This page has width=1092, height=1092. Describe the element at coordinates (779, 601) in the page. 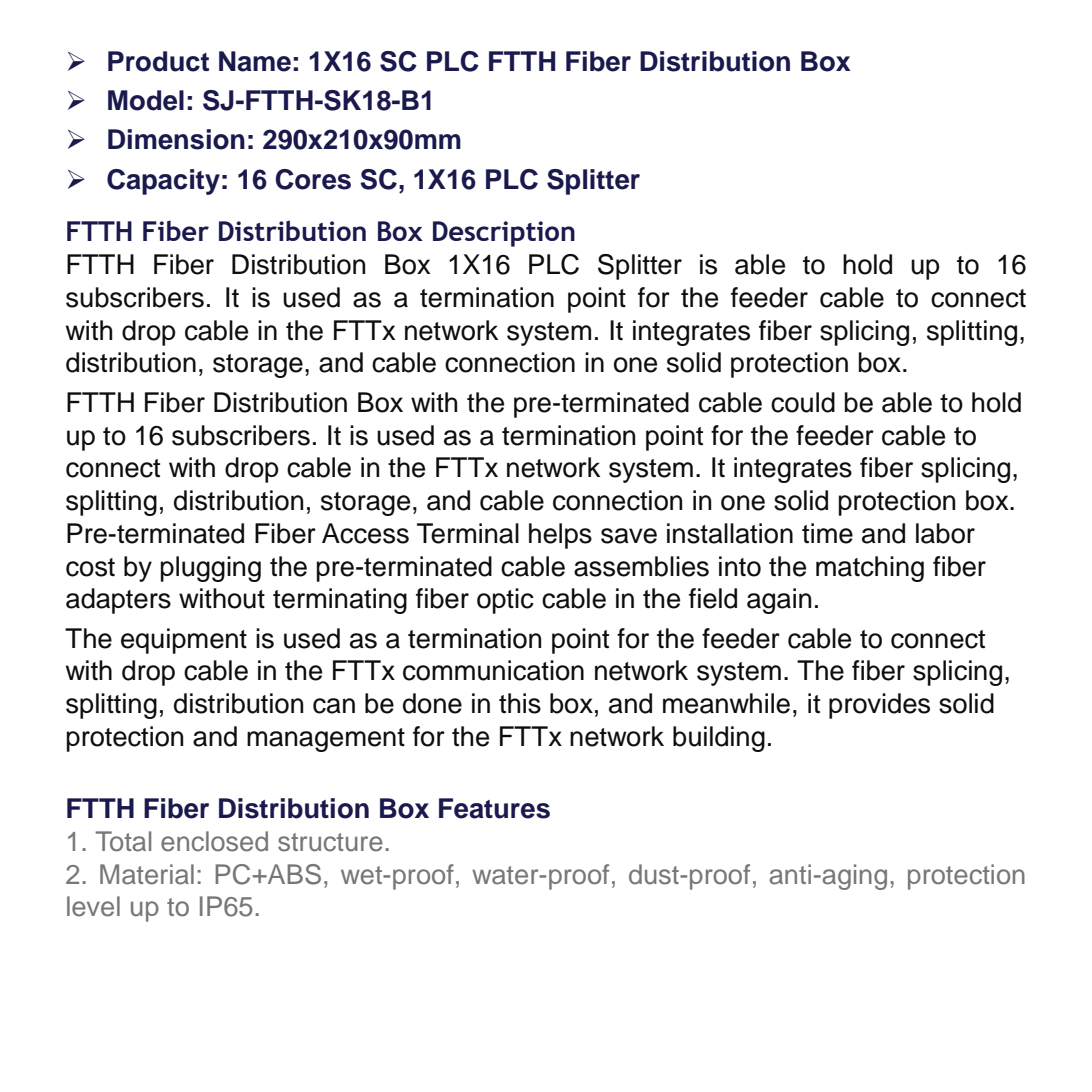

I see `again` at that location.
